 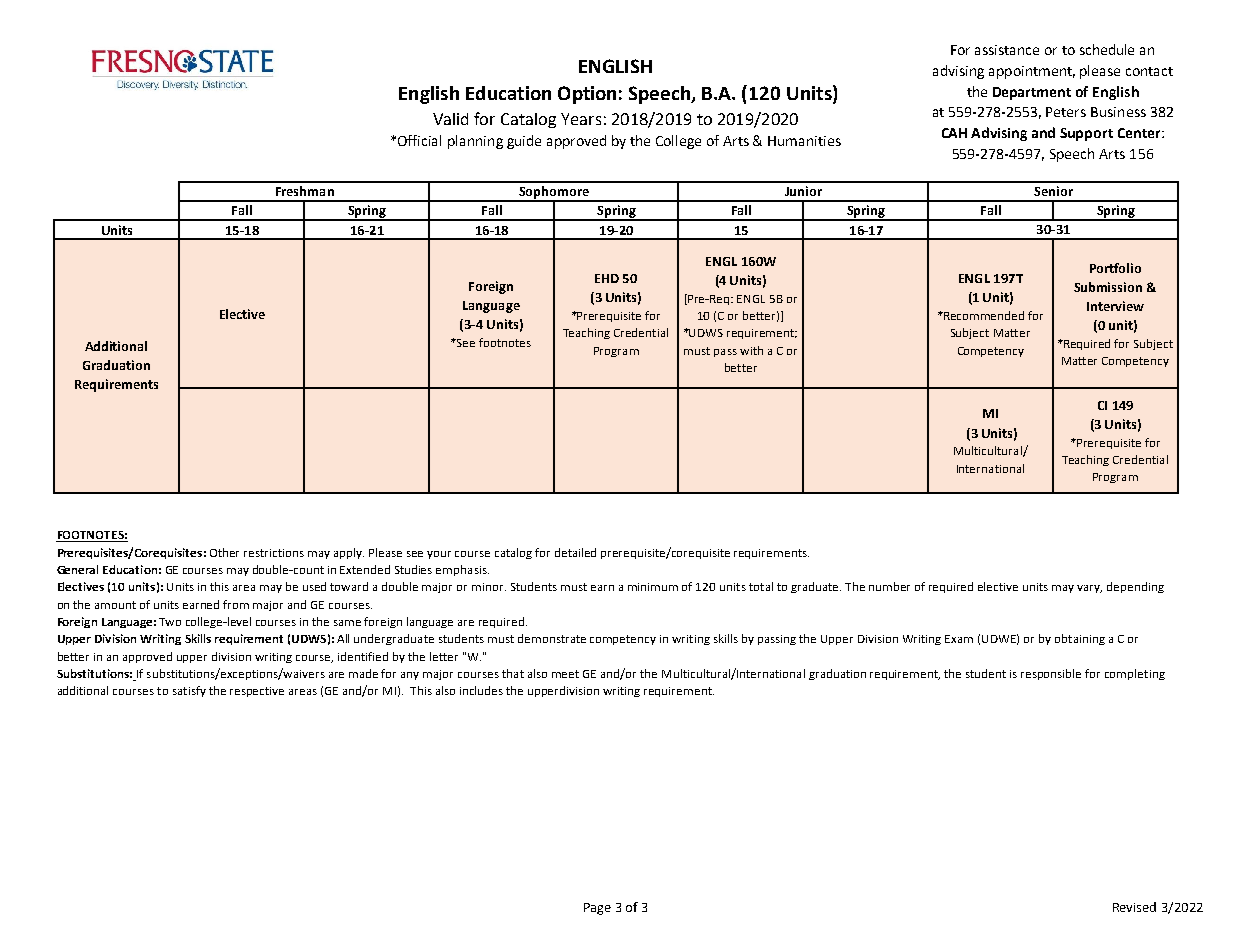 What do you see at coordinates (274, 553) in the document?
I see `restrictions` at bounding box center [274, 553].
